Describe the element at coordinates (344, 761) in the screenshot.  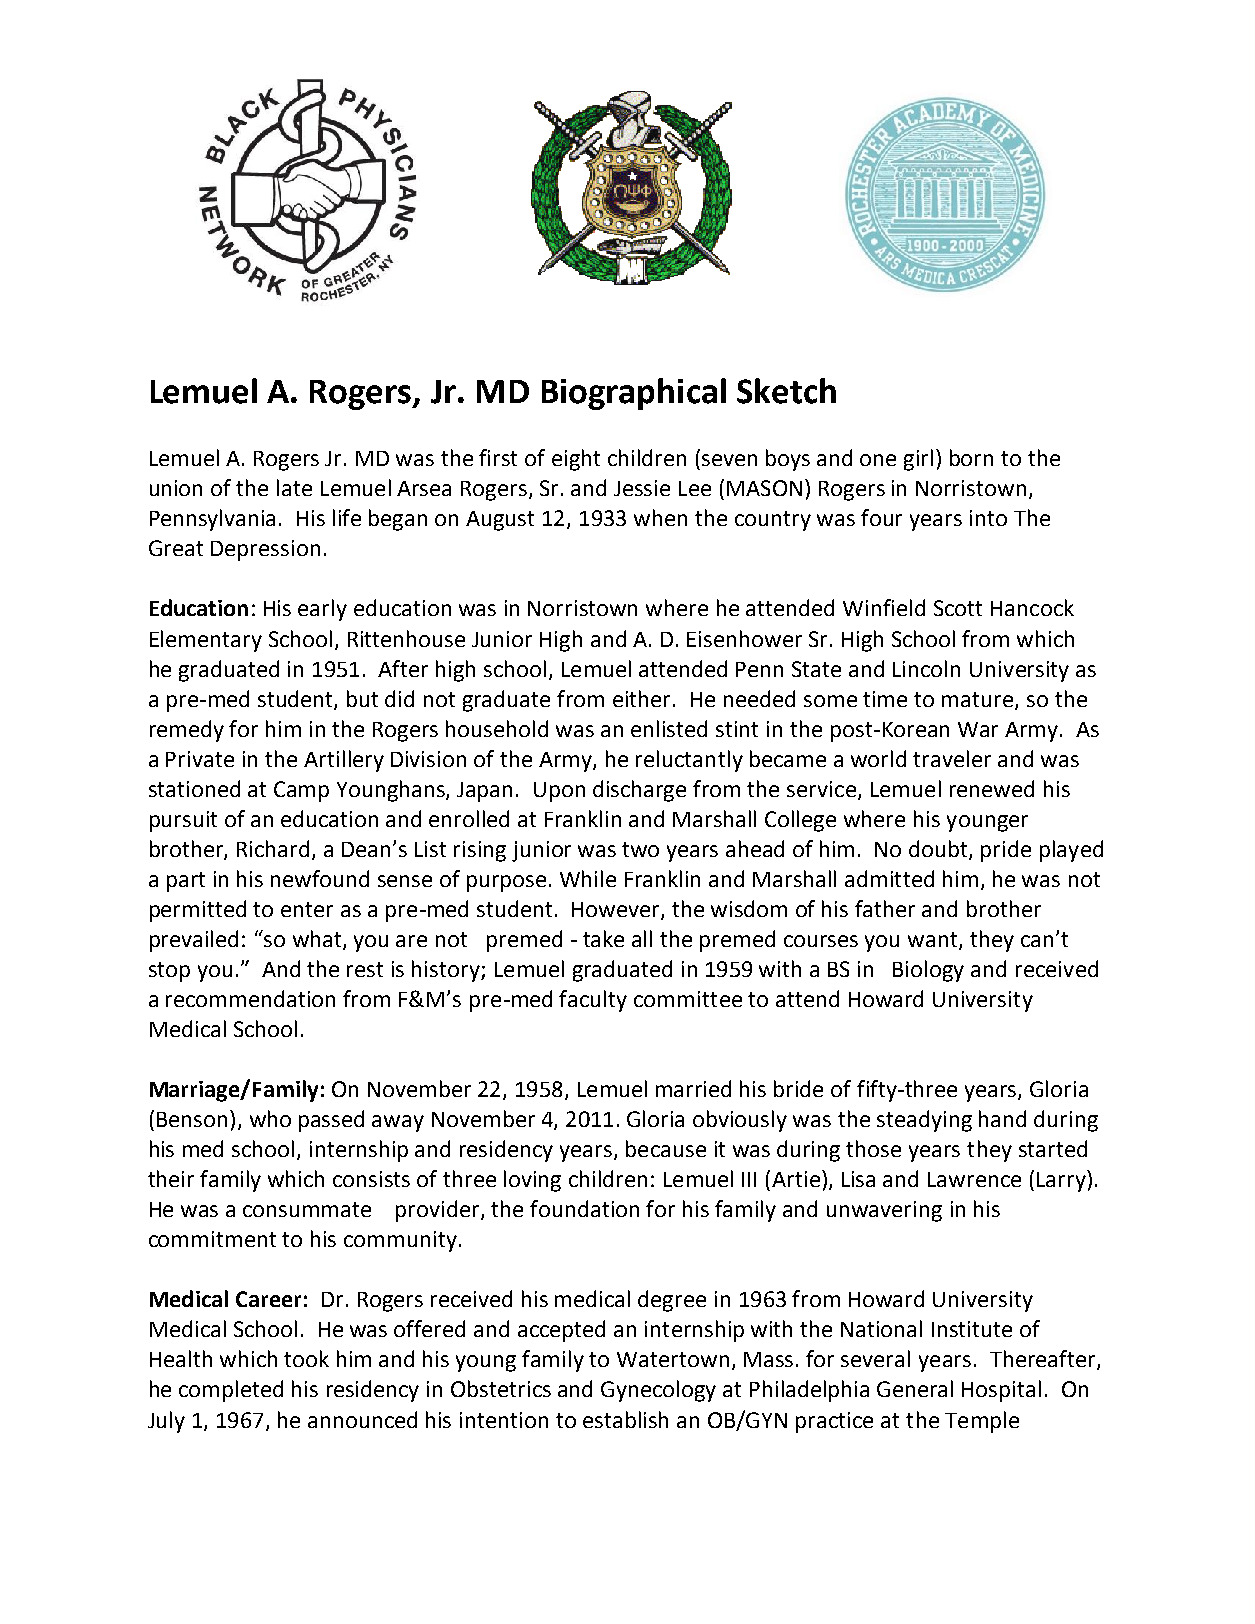
I see `Artillery` at that location.
